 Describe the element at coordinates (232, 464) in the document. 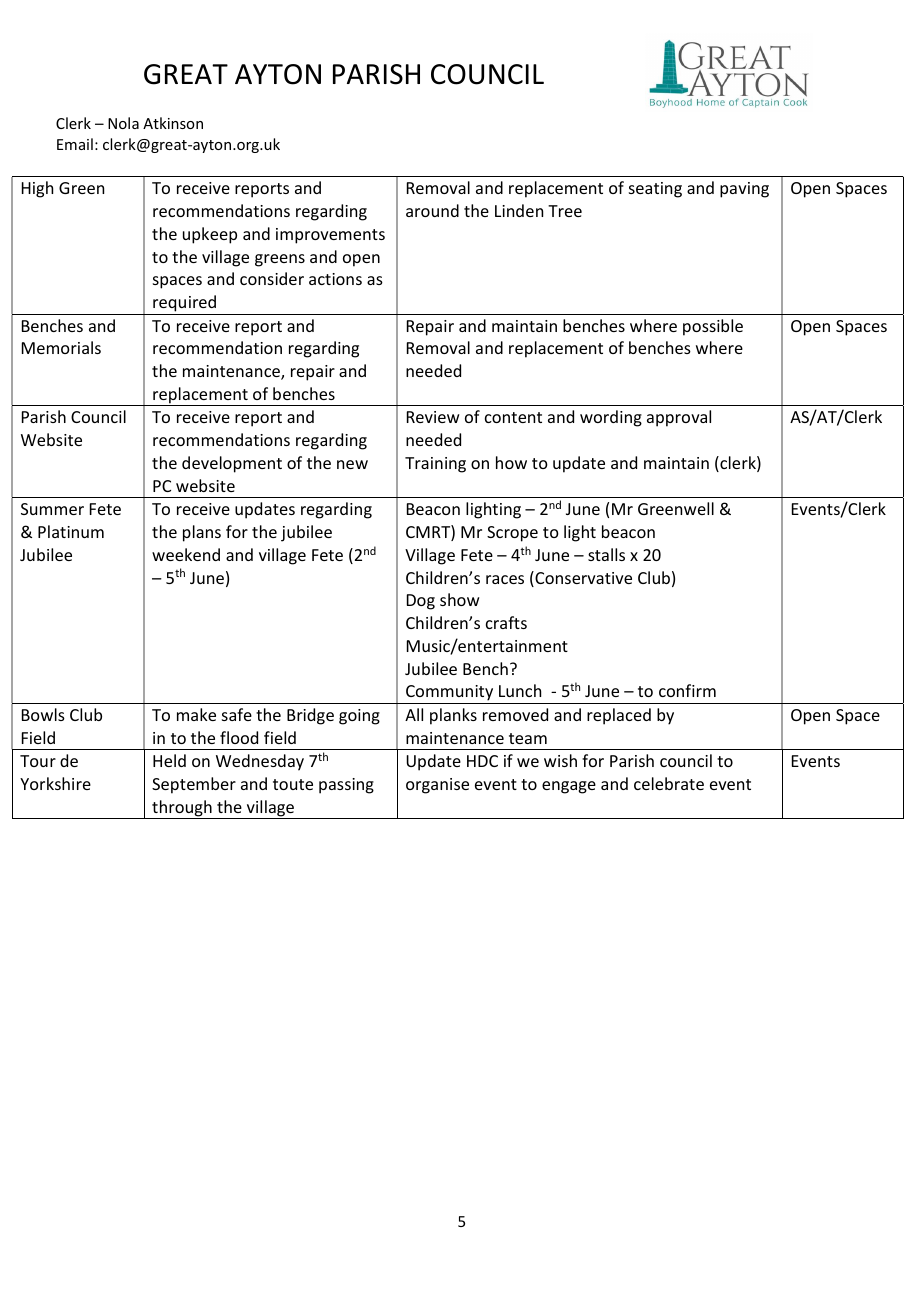

I see `development` at that location.
